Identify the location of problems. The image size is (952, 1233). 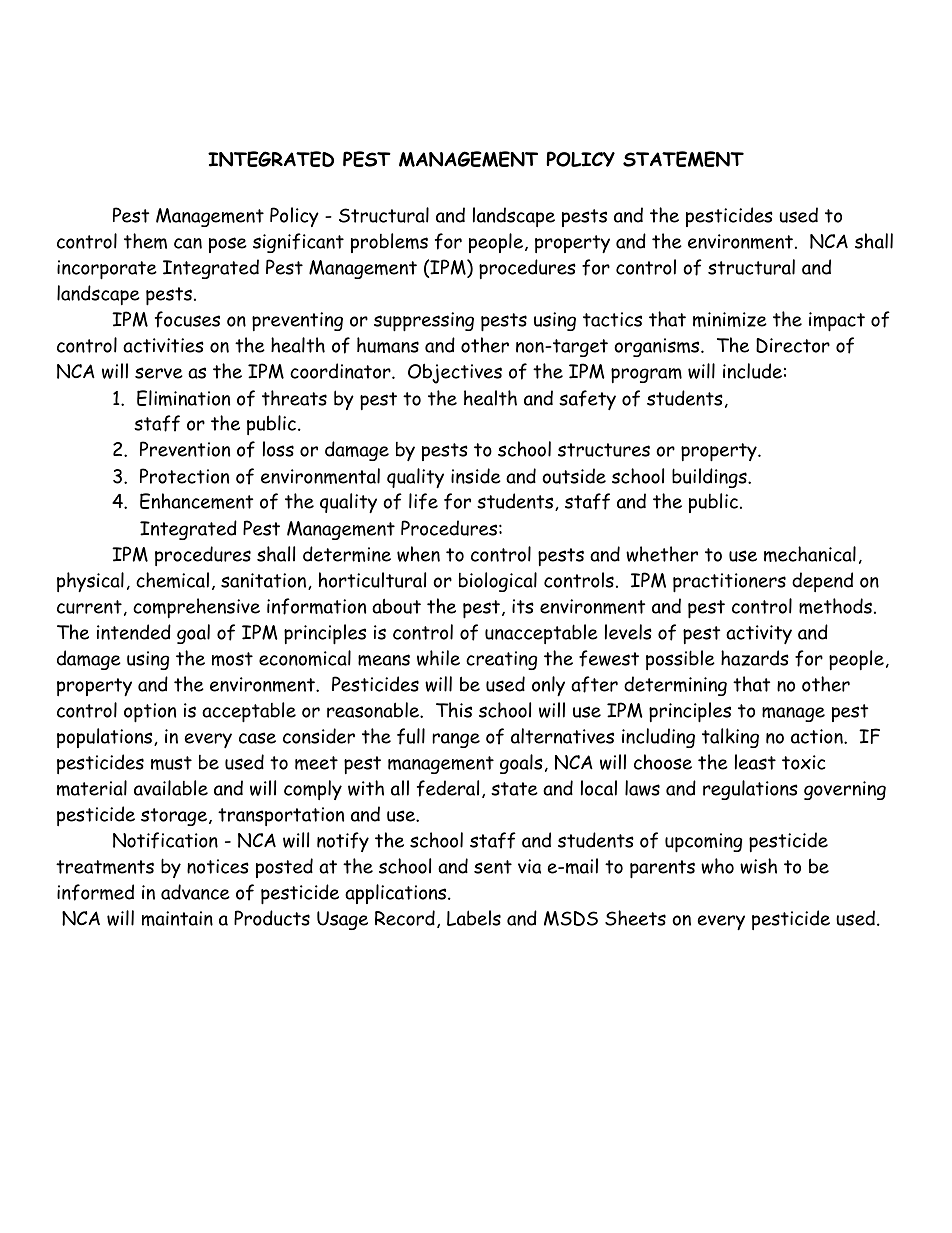
(389, 243).
